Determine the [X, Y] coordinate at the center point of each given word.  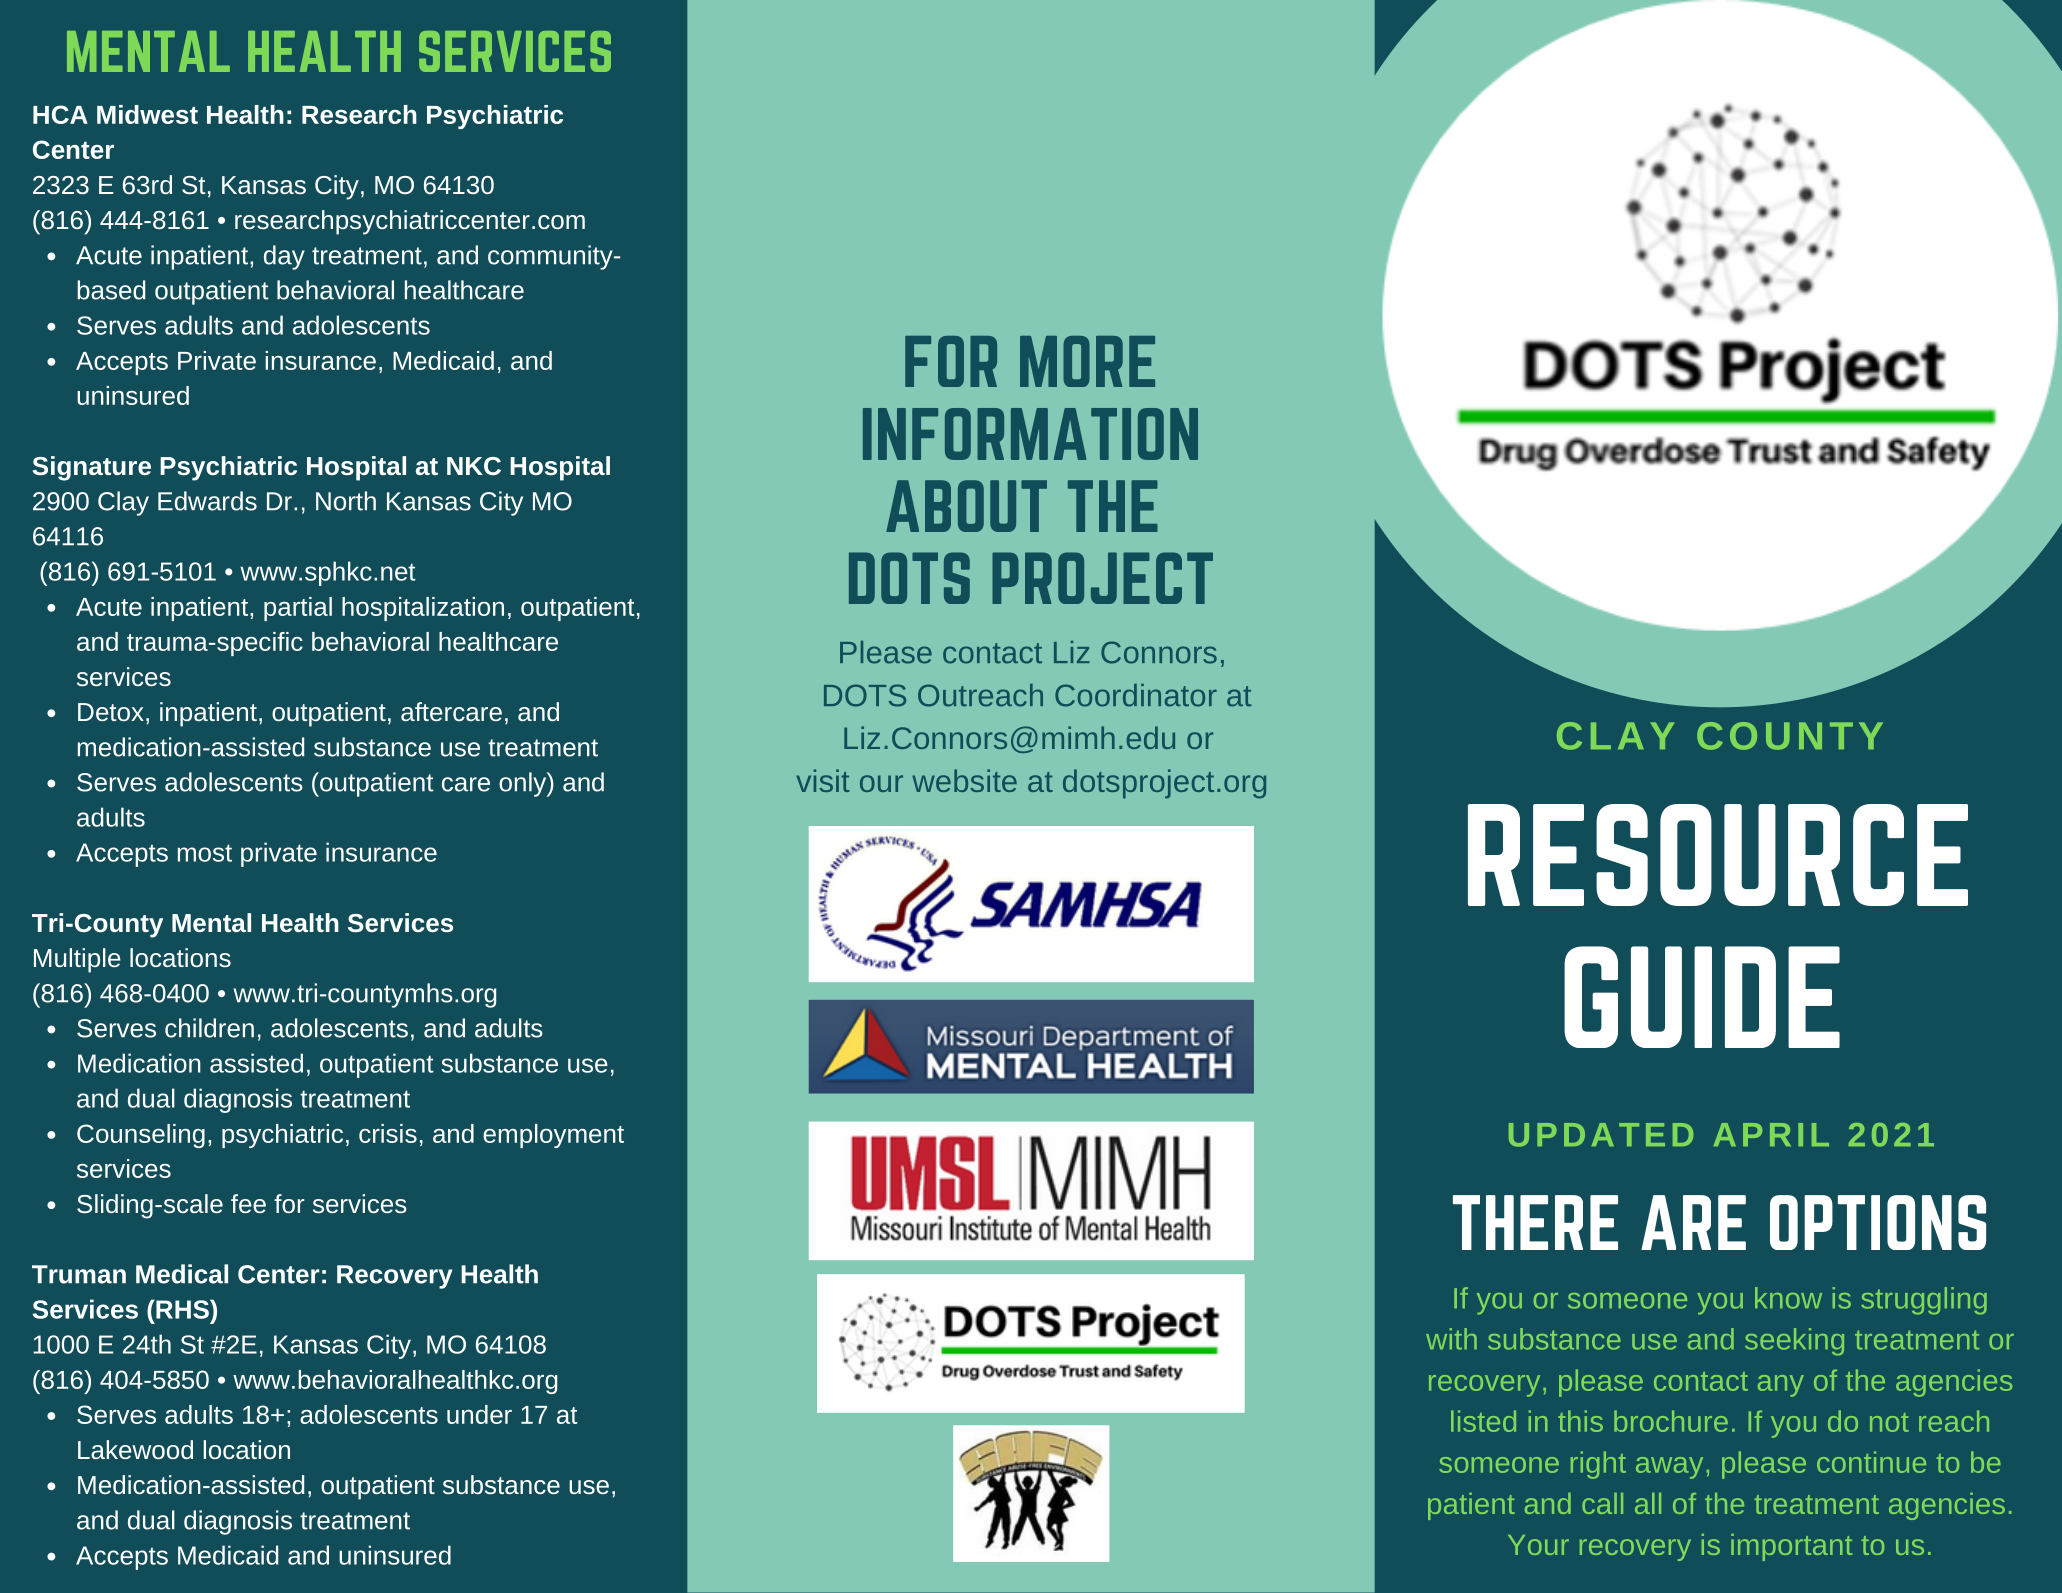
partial [298, 609]
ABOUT [966, 506]
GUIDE [1702, 997]
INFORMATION [1030, 434]
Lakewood [135, 1449]
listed [1483, 1421]
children [209, 1028]
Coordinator [1136, 695]
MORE [1087, 361]
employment [553, 1136]
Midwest [147, 114]
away [1669, 1468]
